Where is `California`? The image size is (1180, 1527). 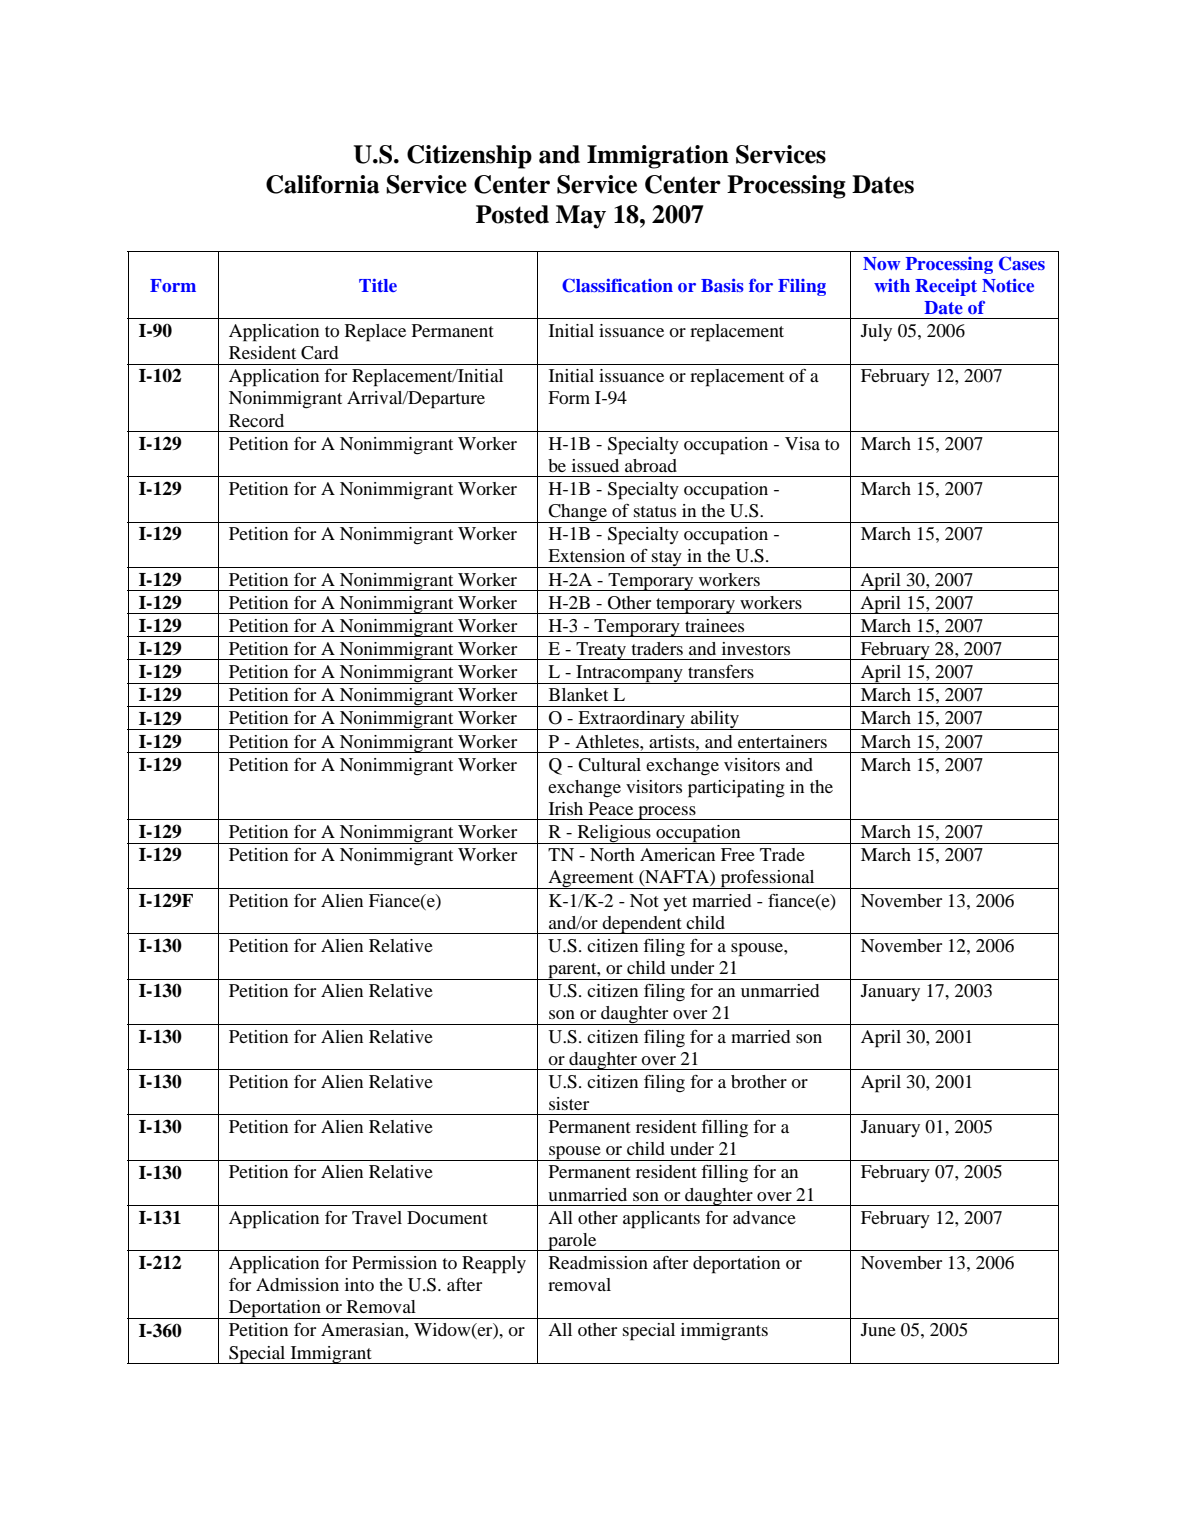
California is located at coordinates (322, 184).
